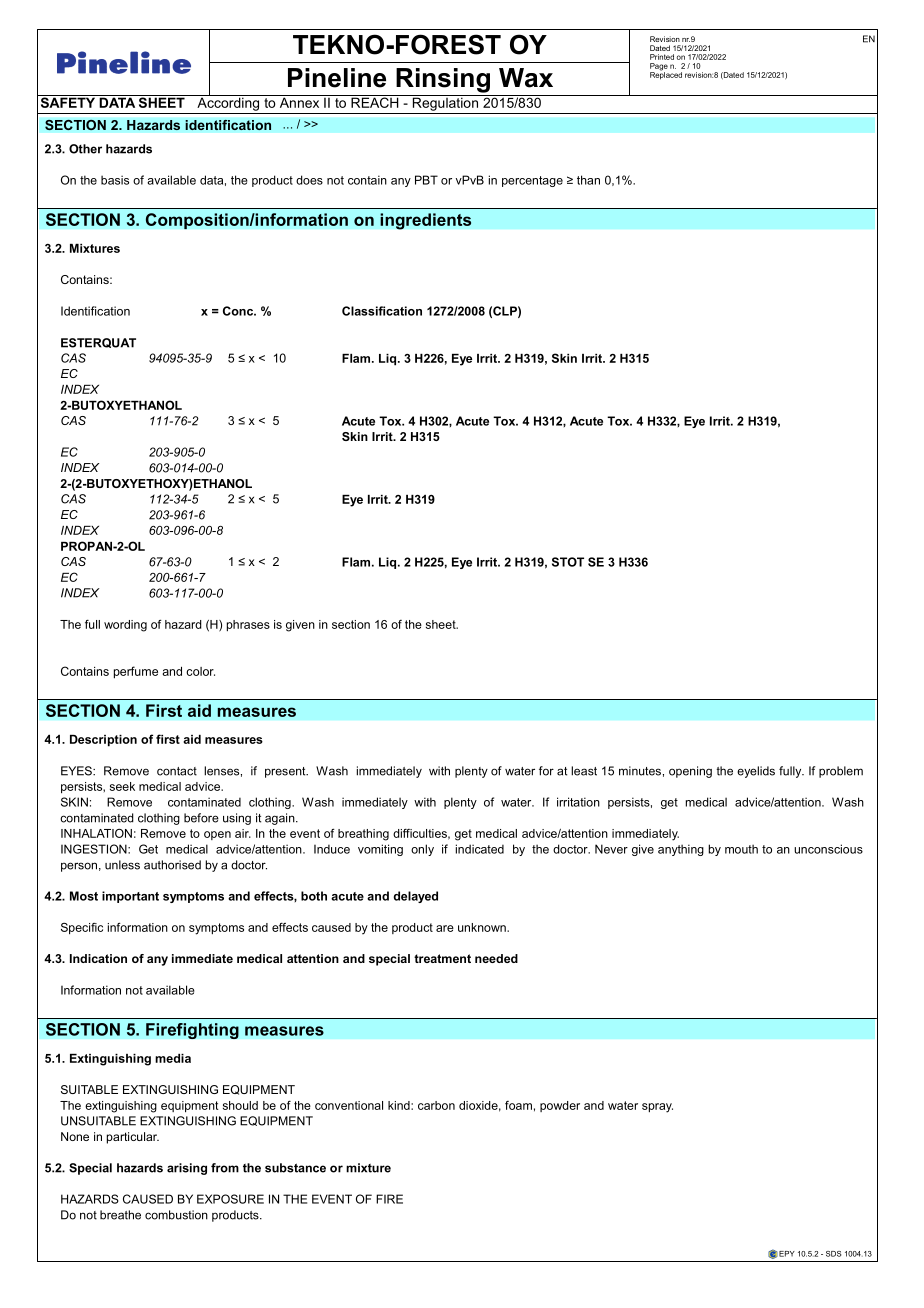 The height and width of the document is (1308, 924). What do you see at coordinates (239, 311) in the document?
I see `Conc` at bounding box center [239, 311].
